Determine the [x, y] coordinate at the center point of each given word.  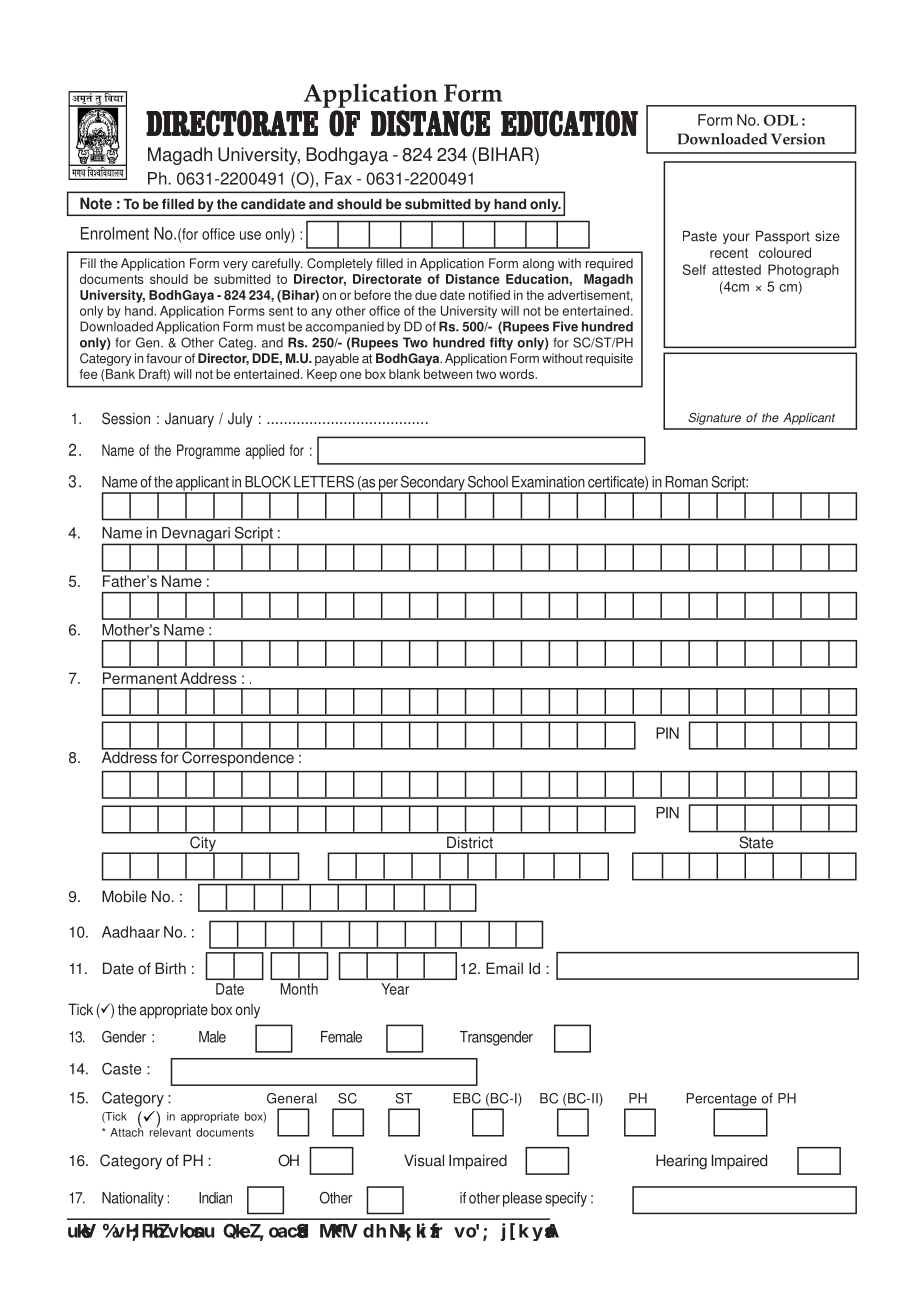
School [488, 482]
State [756, 842]
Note [96, 203]
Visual [424, 1160]
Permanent [140, 678]
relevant [170, 1131]
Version [798, 139]
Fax [338, 178]
